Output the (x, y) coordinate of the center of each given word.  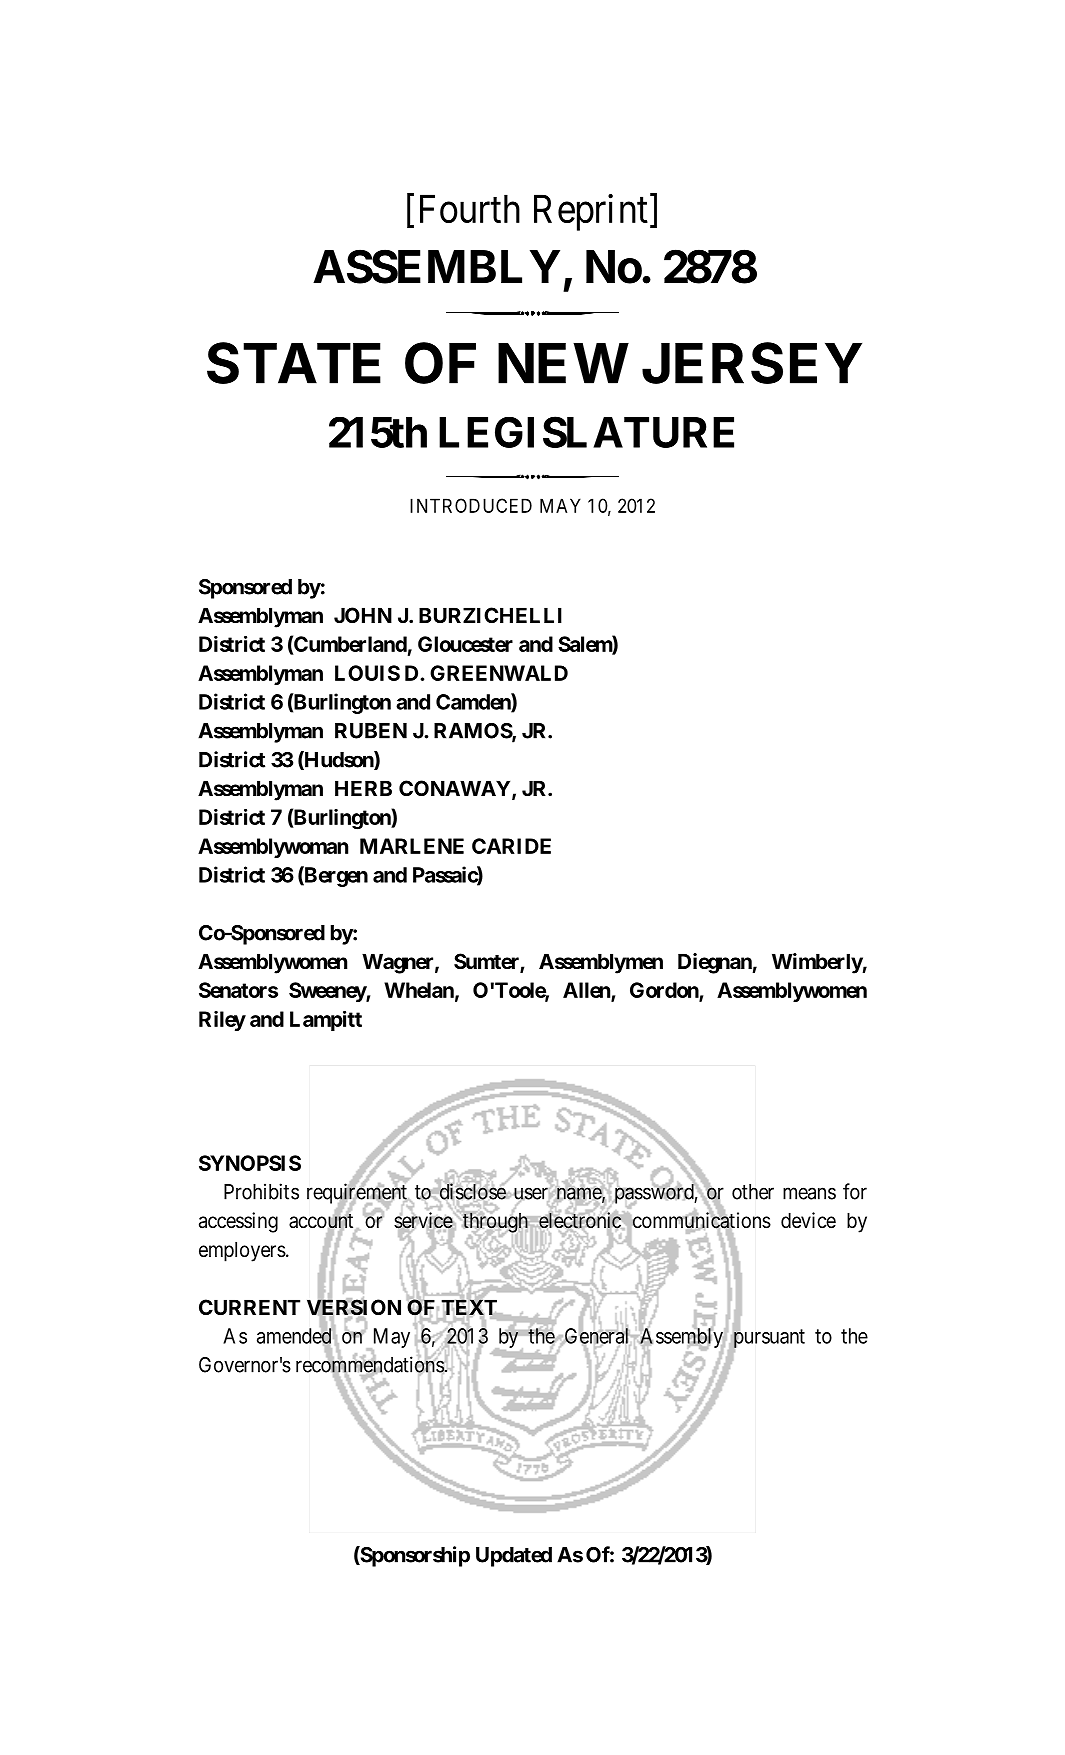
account (322, 1222)
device (808, 1220)
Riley (222, 1021)
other (753, 1192)
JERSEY (752, 363)
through (495, 1222)
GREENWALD (499, 673)
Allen (587, 991)
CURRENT (249, 1307)
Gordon (665, 991)
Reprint (591, 212)
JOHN (363, 615)
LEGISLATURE (586, 432)
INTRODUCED (471, 505)
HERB (363, 788)
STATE (294, 363)
